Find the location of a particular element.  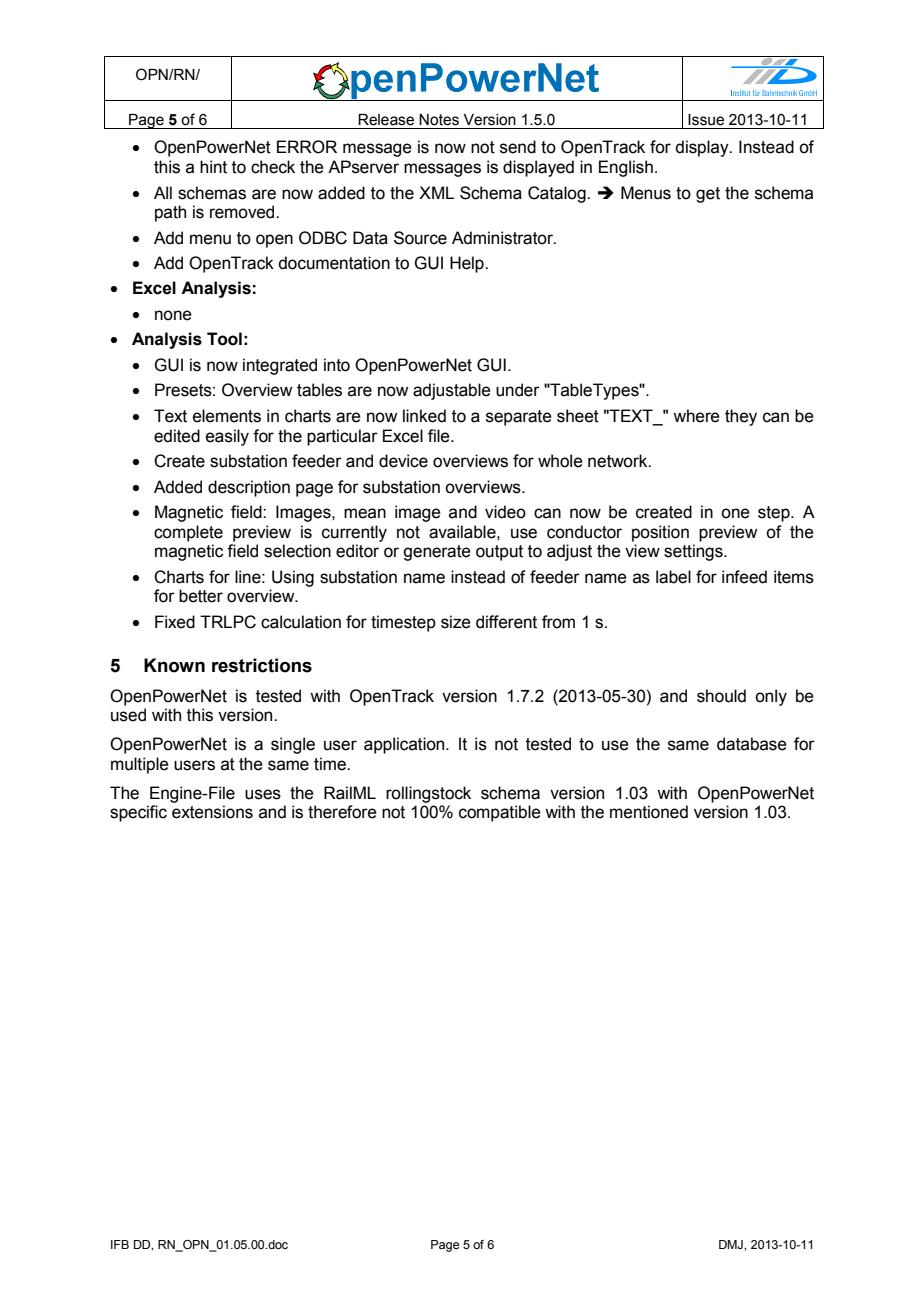

Issue is located at coordinates (706, 120).
